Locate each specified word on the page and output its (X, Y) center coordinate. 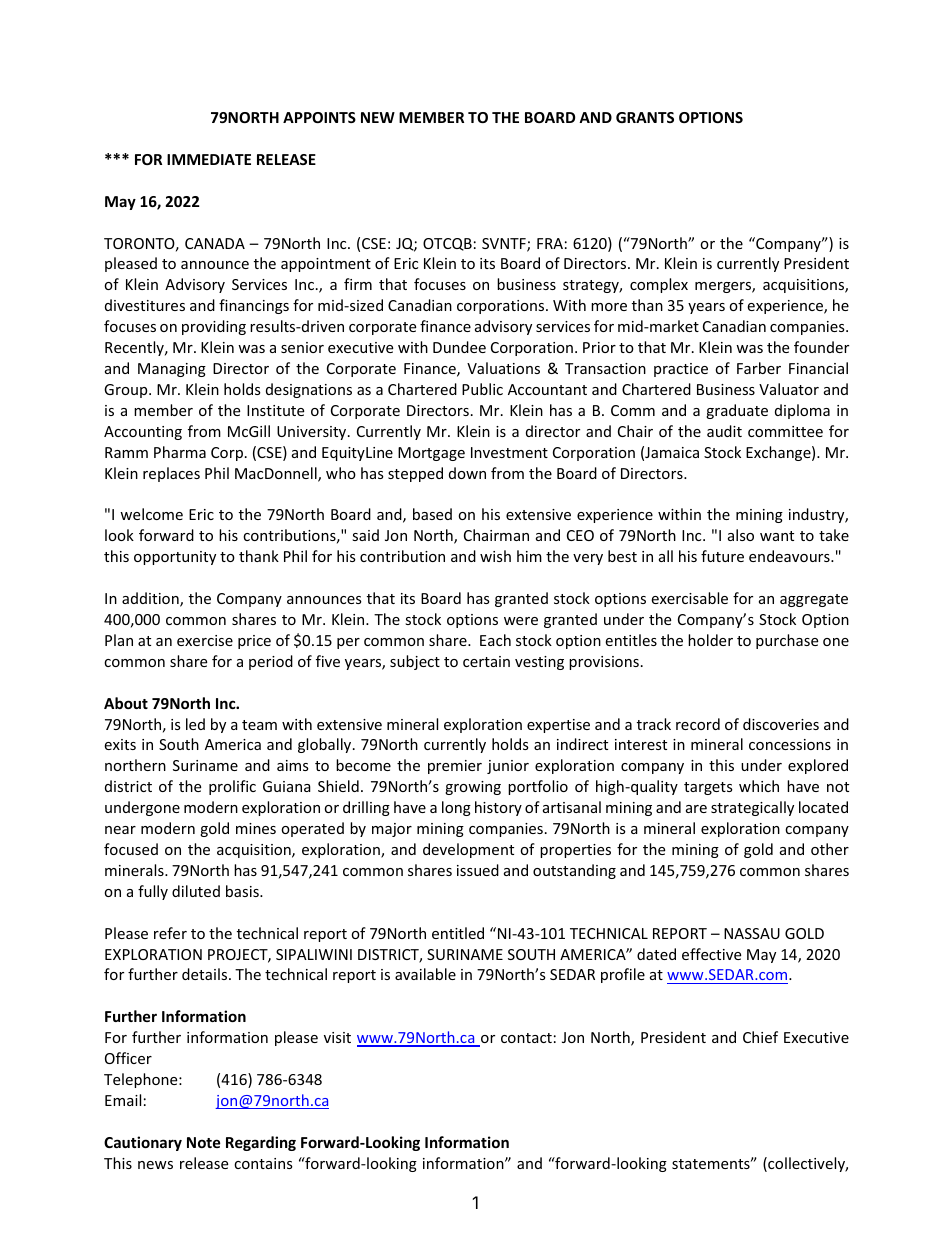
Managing (172, 370)
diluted (196, 891)
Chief (760, 1037)
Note (204, 1142)
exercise (205, 640)
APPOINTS (319, 117)
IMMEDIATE (209, 159)
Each (495, 640)
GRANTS (645, 117)
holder (710, 640)
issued (478, 870)
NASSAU (752, 933)
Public (482, 389)
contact (526, 1038)
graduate (737, 411)
